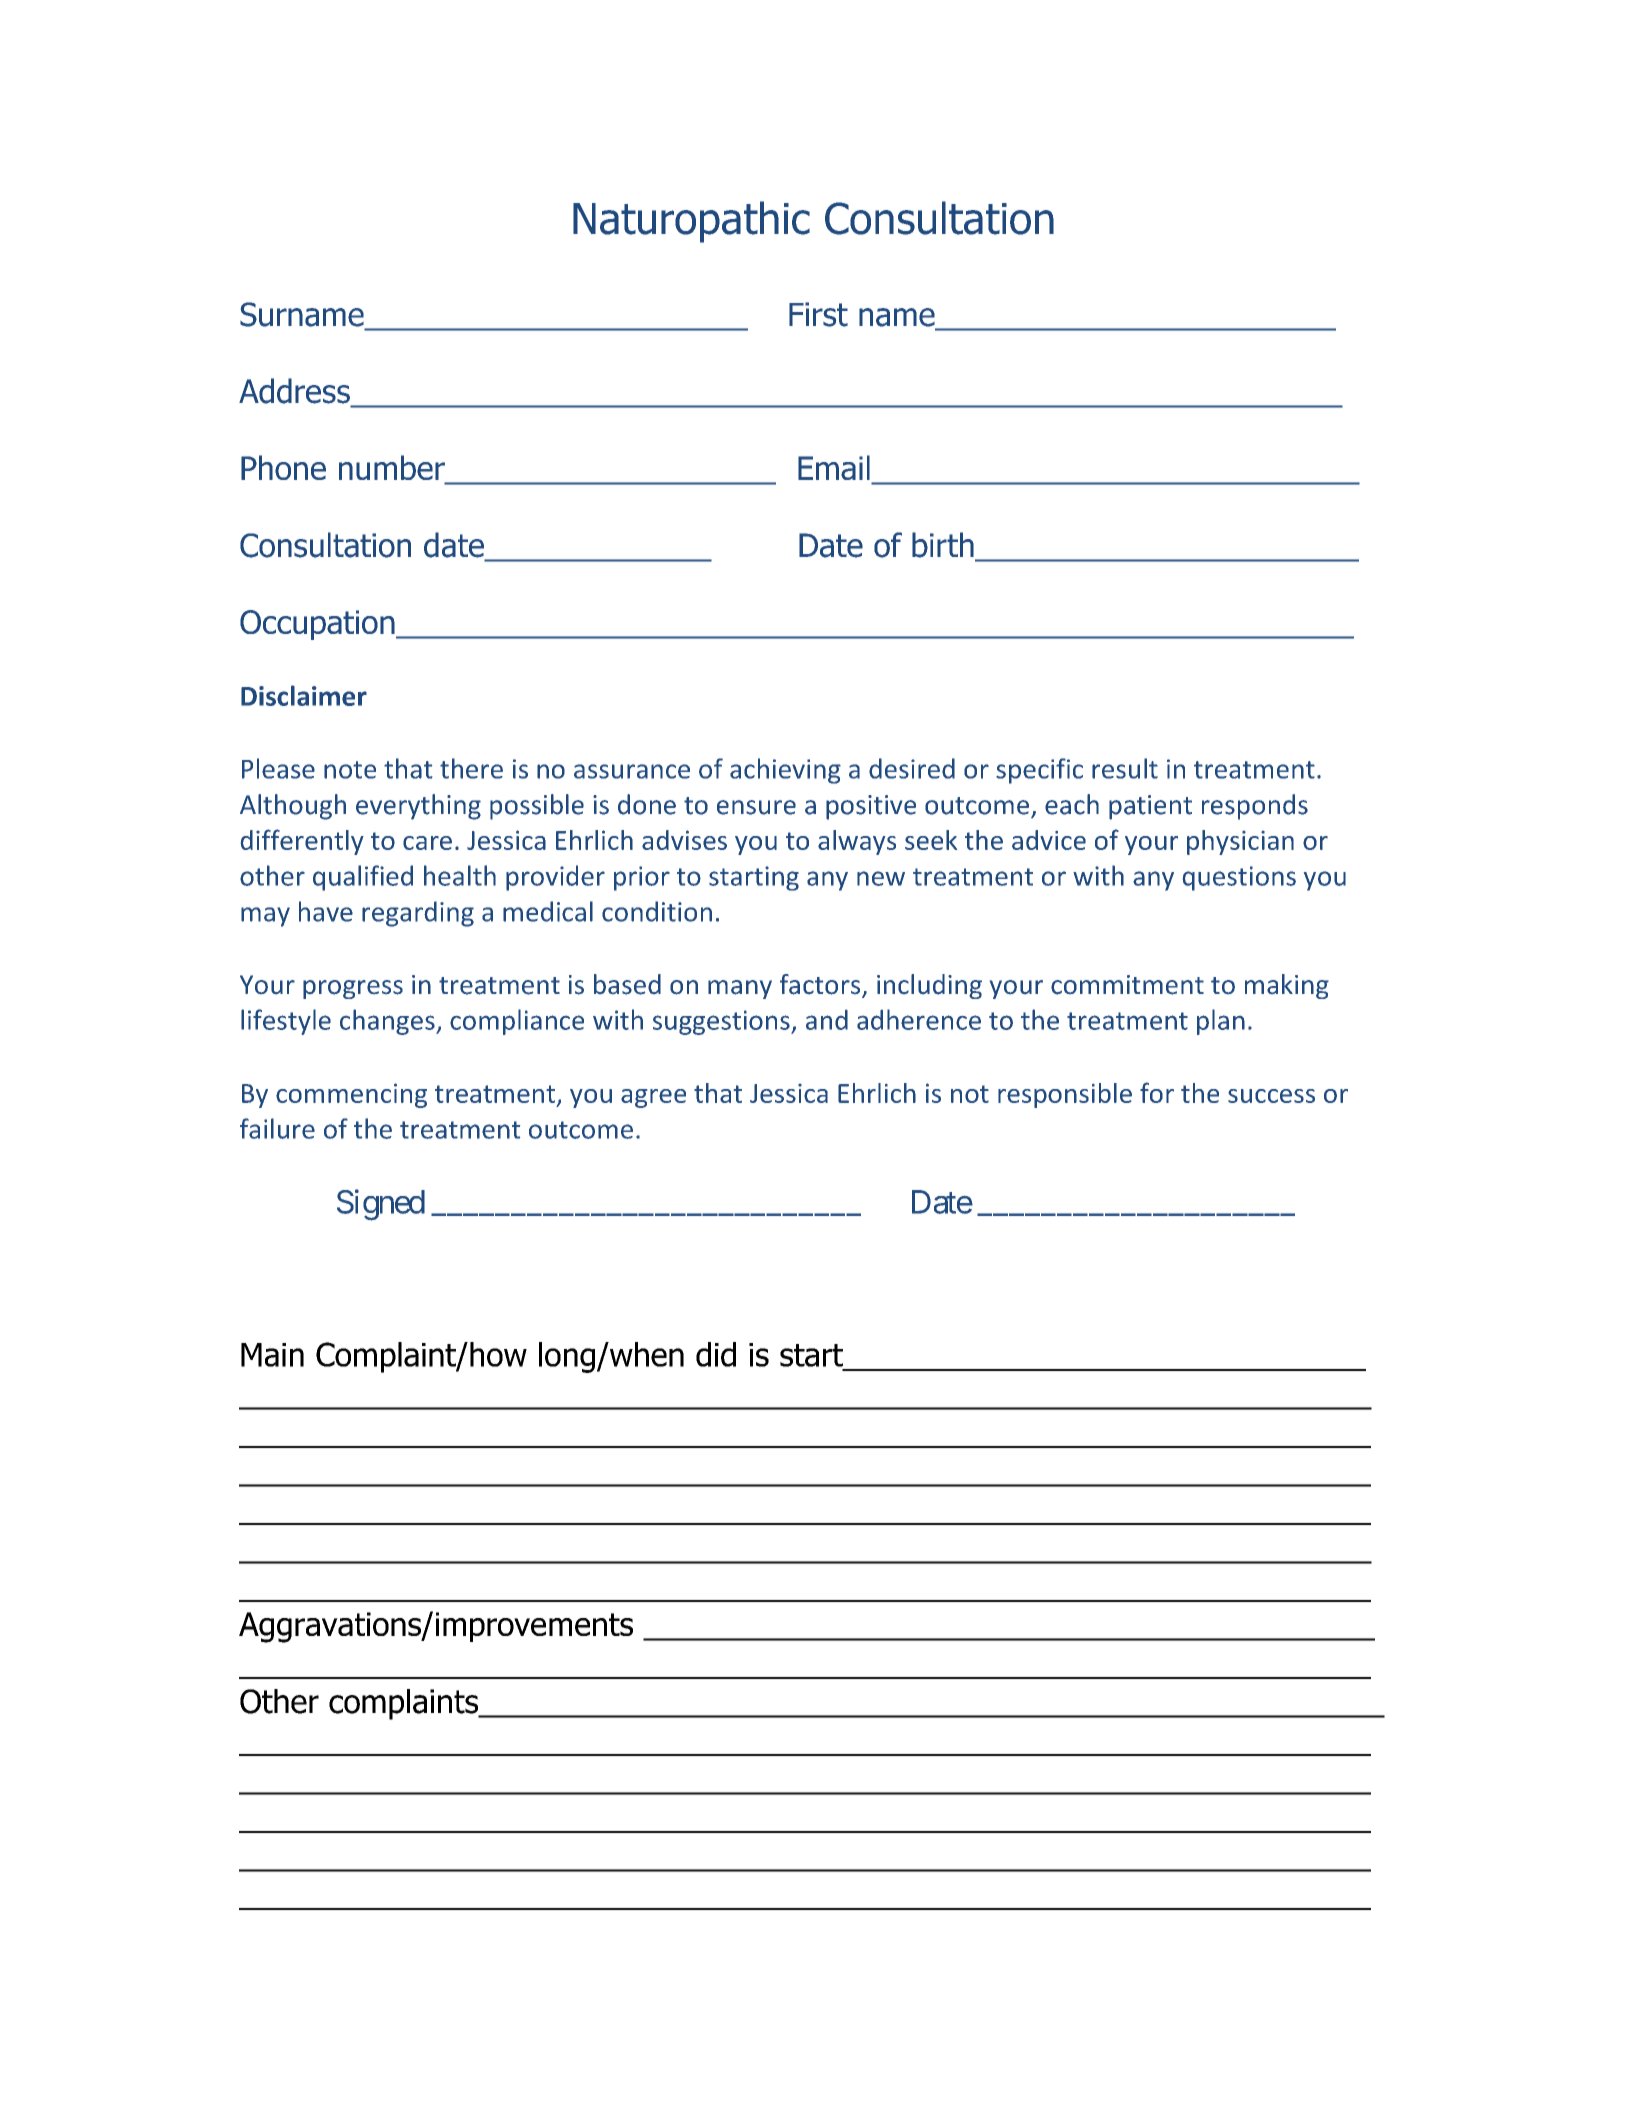  What do you see at coordinates (304, 695) in the image?
I see `Disclaimer` at bounding box center [304, 695].
